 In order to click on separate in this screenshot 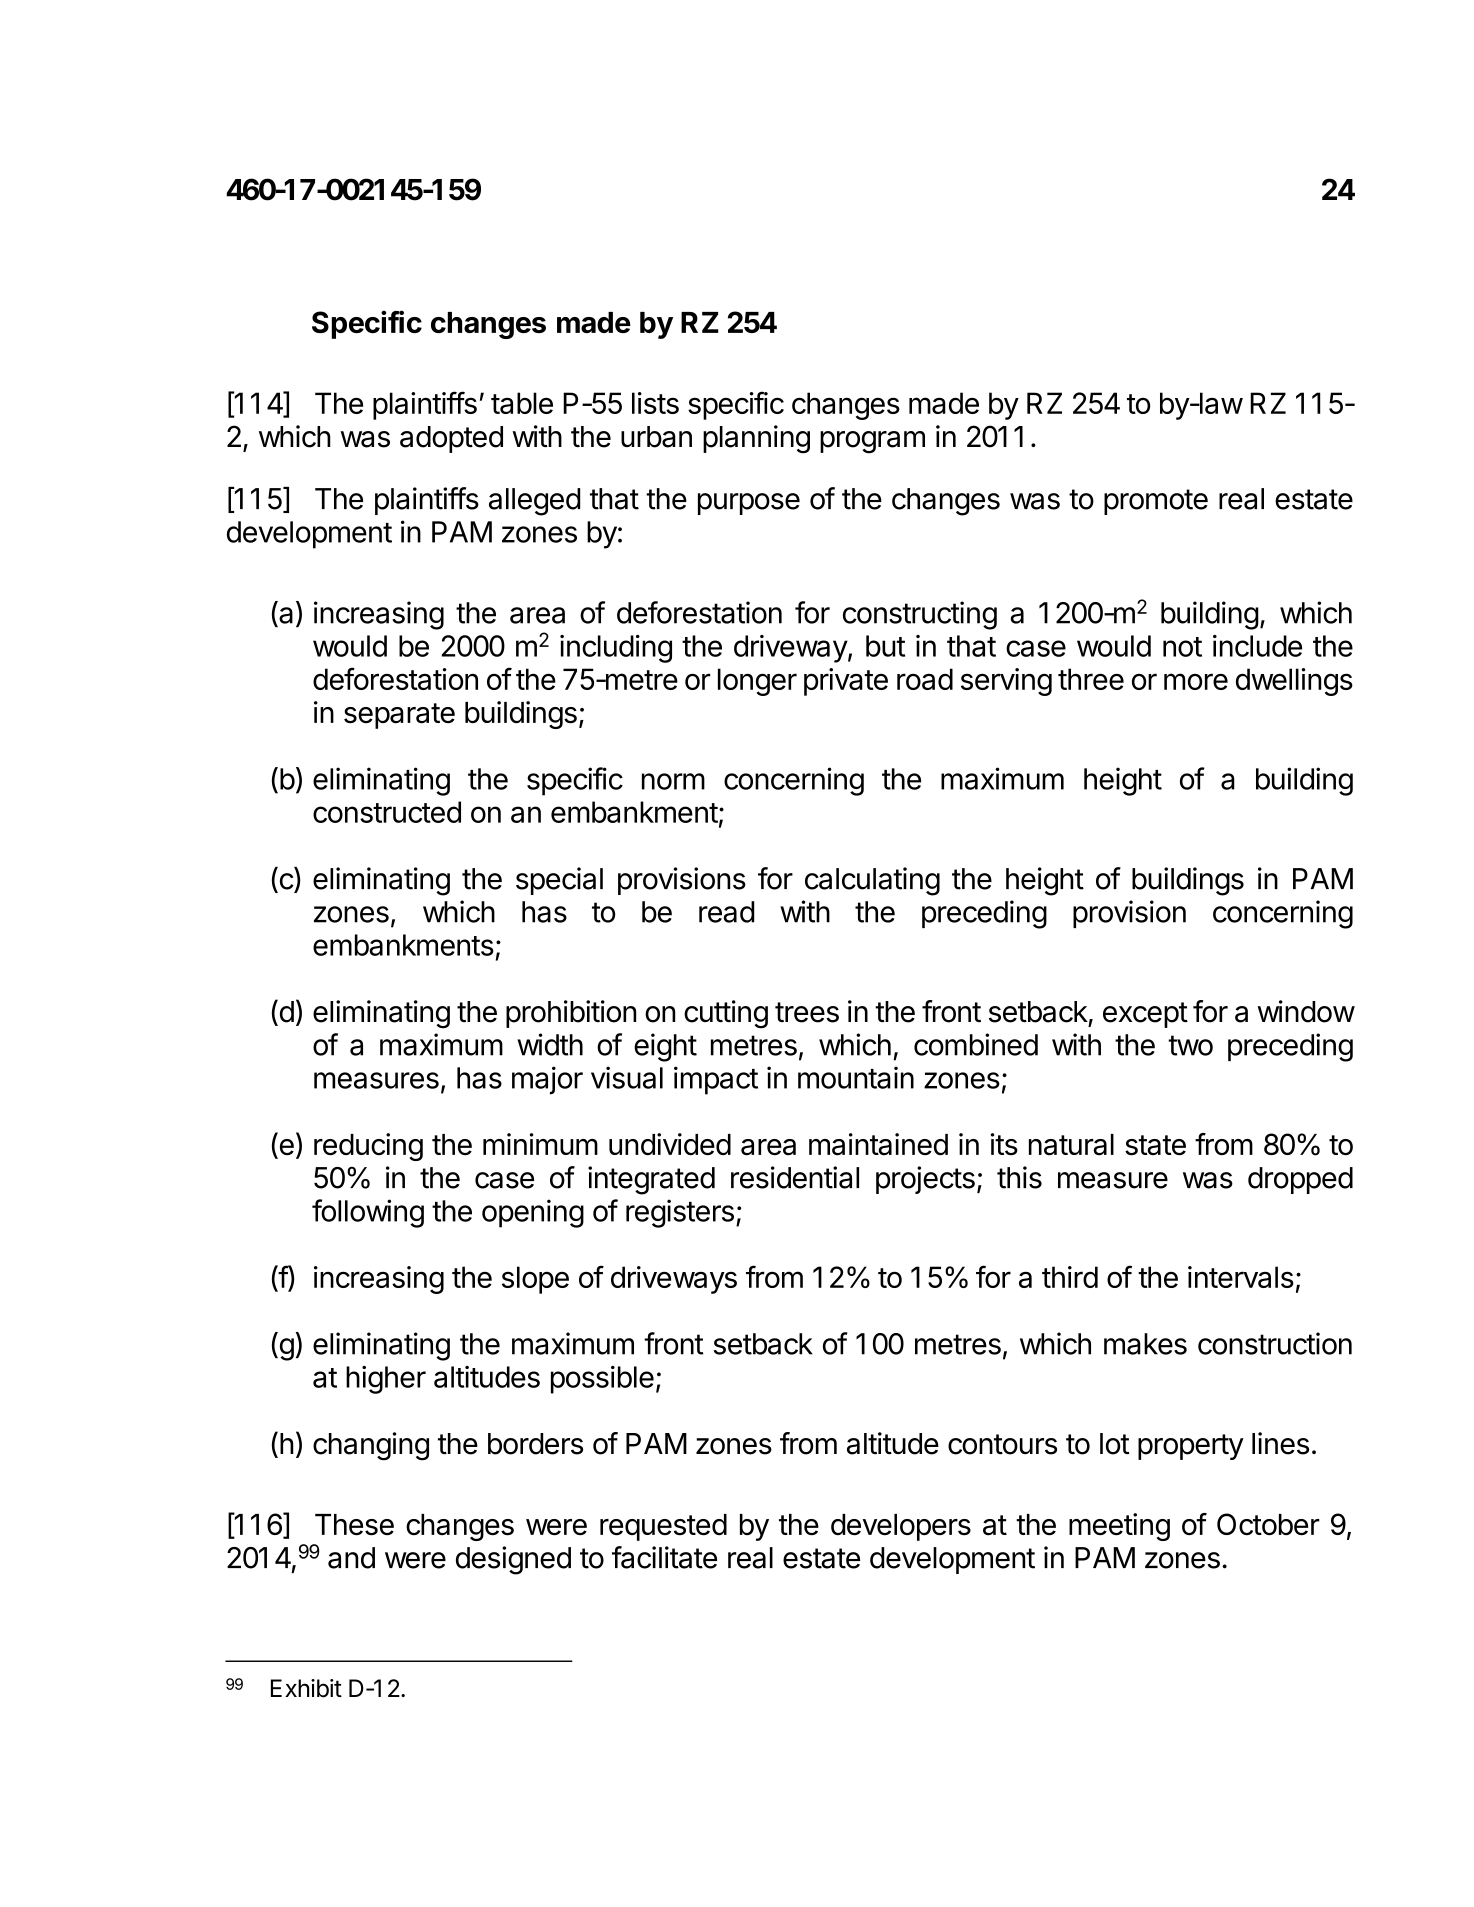, I will do `click(399, 716)`.
